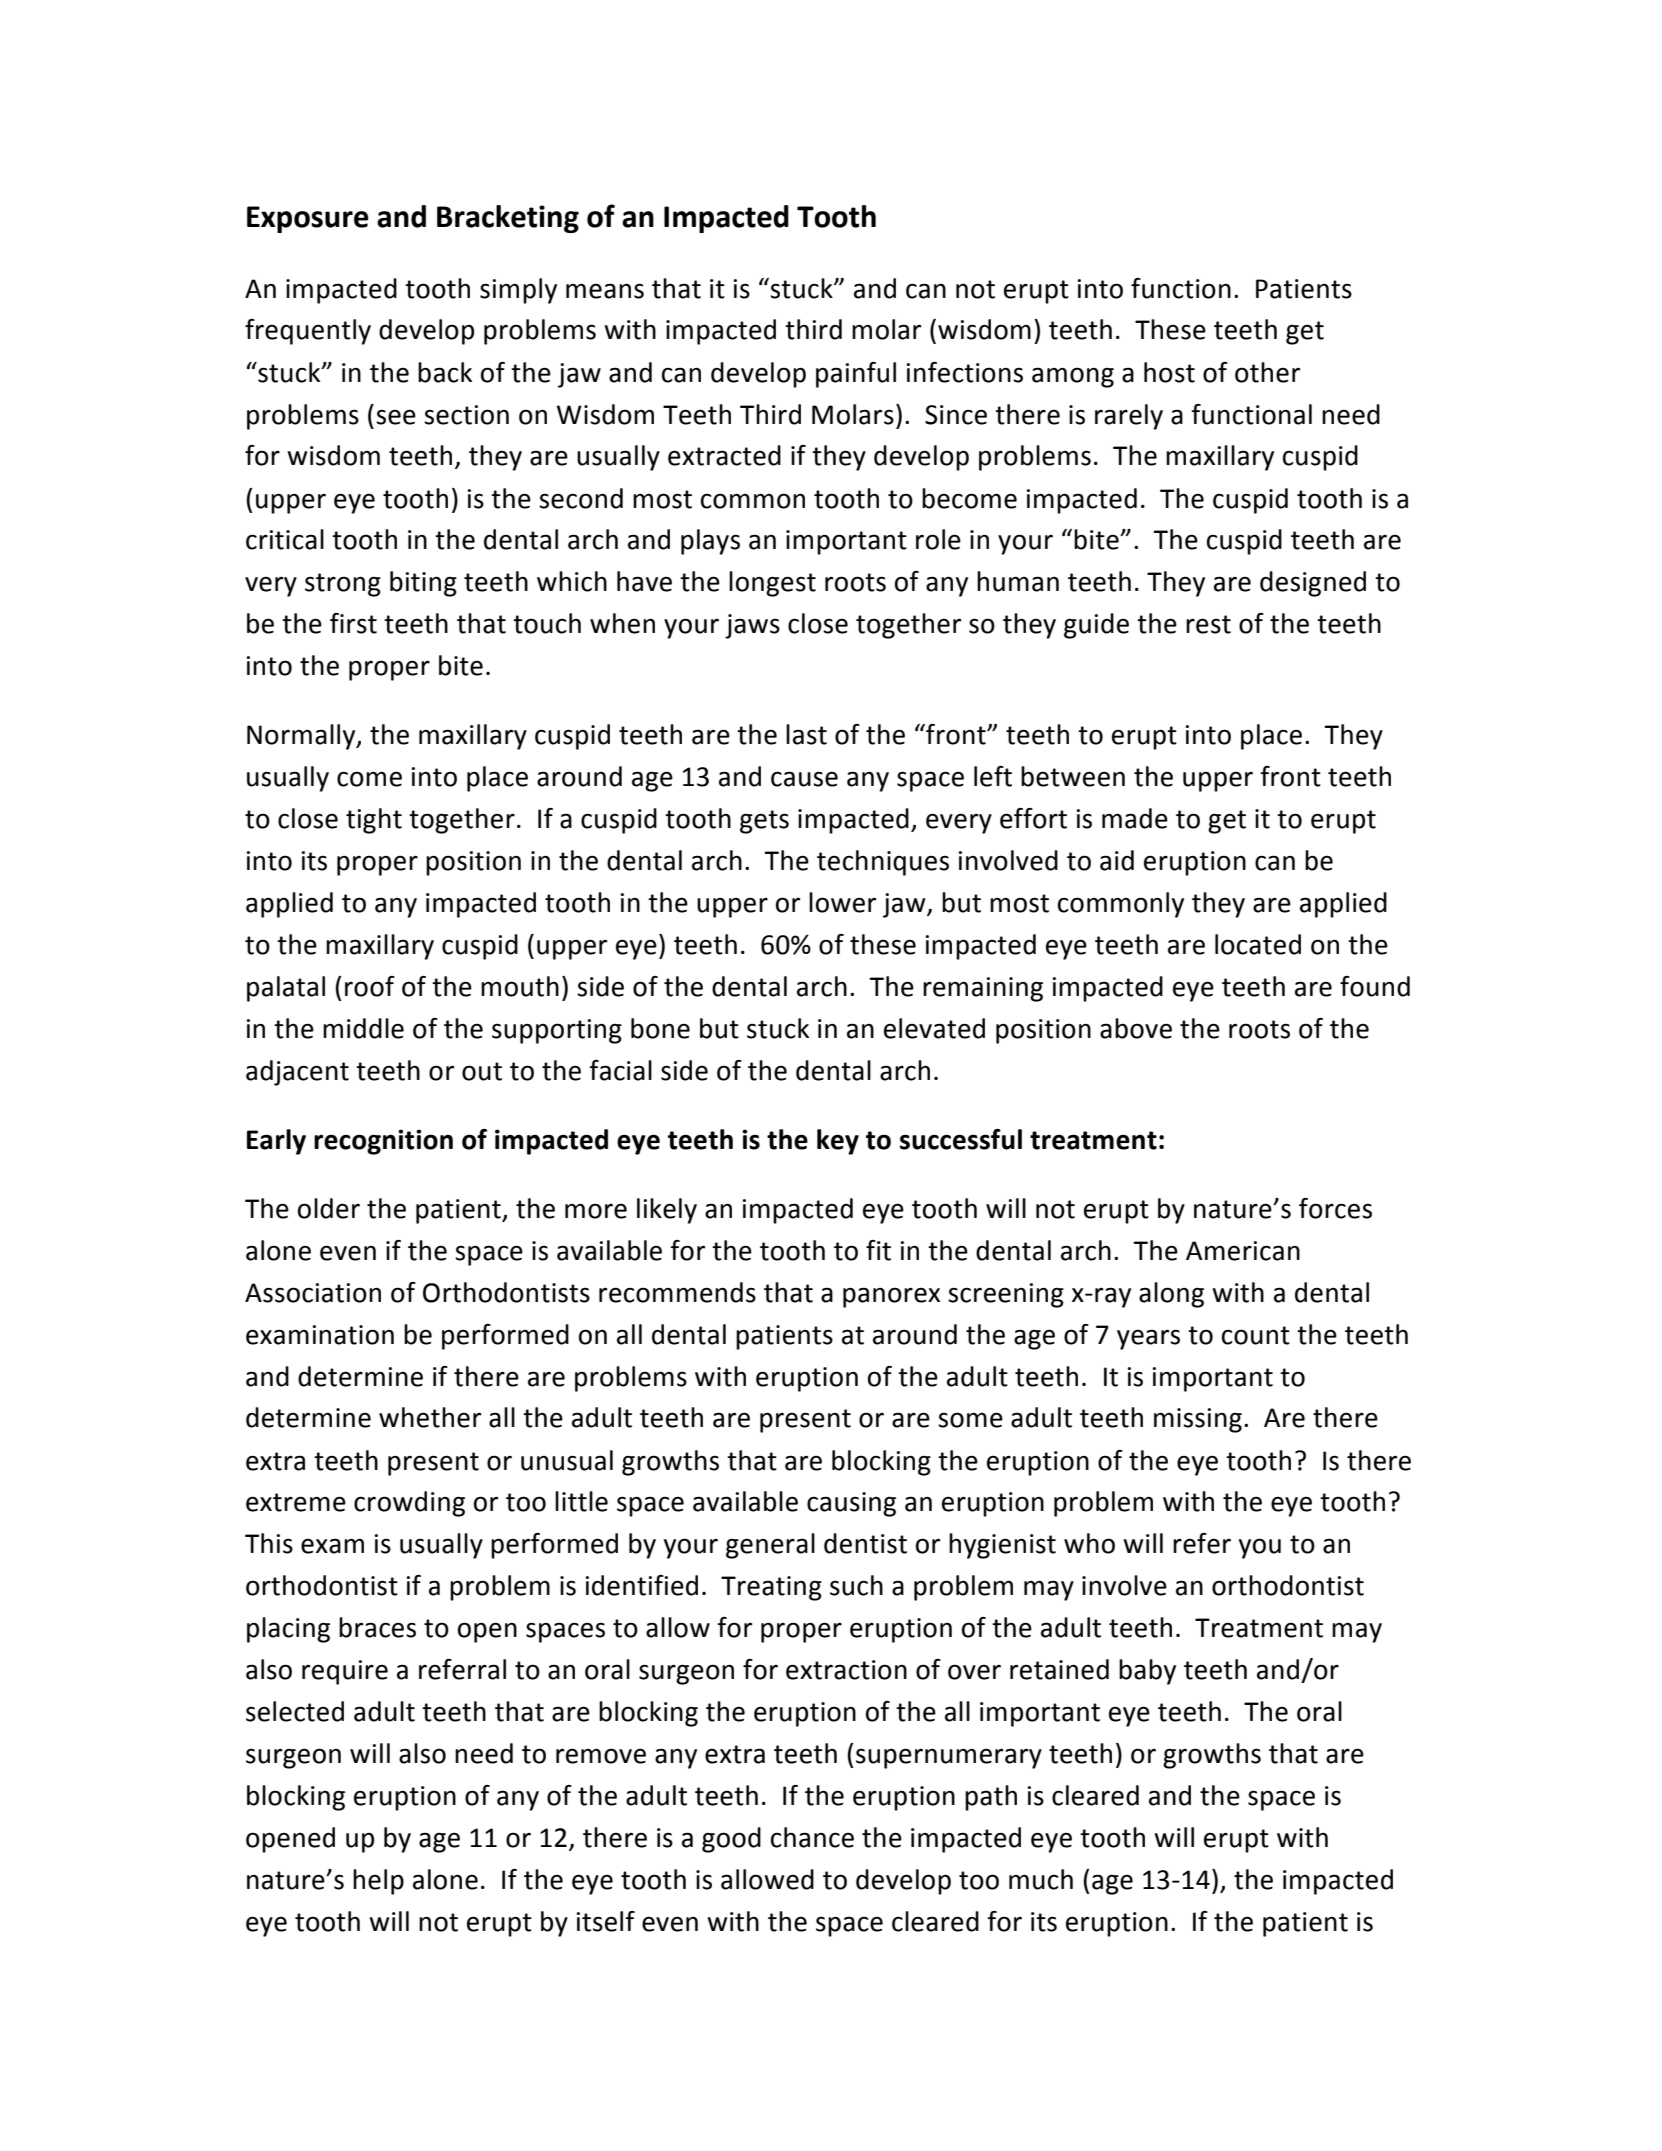 This document has height=2151, width=1662. What do you see at coordinates (308, 219) in the document?
I see `Exposure` at bounding box center [308, 219].
